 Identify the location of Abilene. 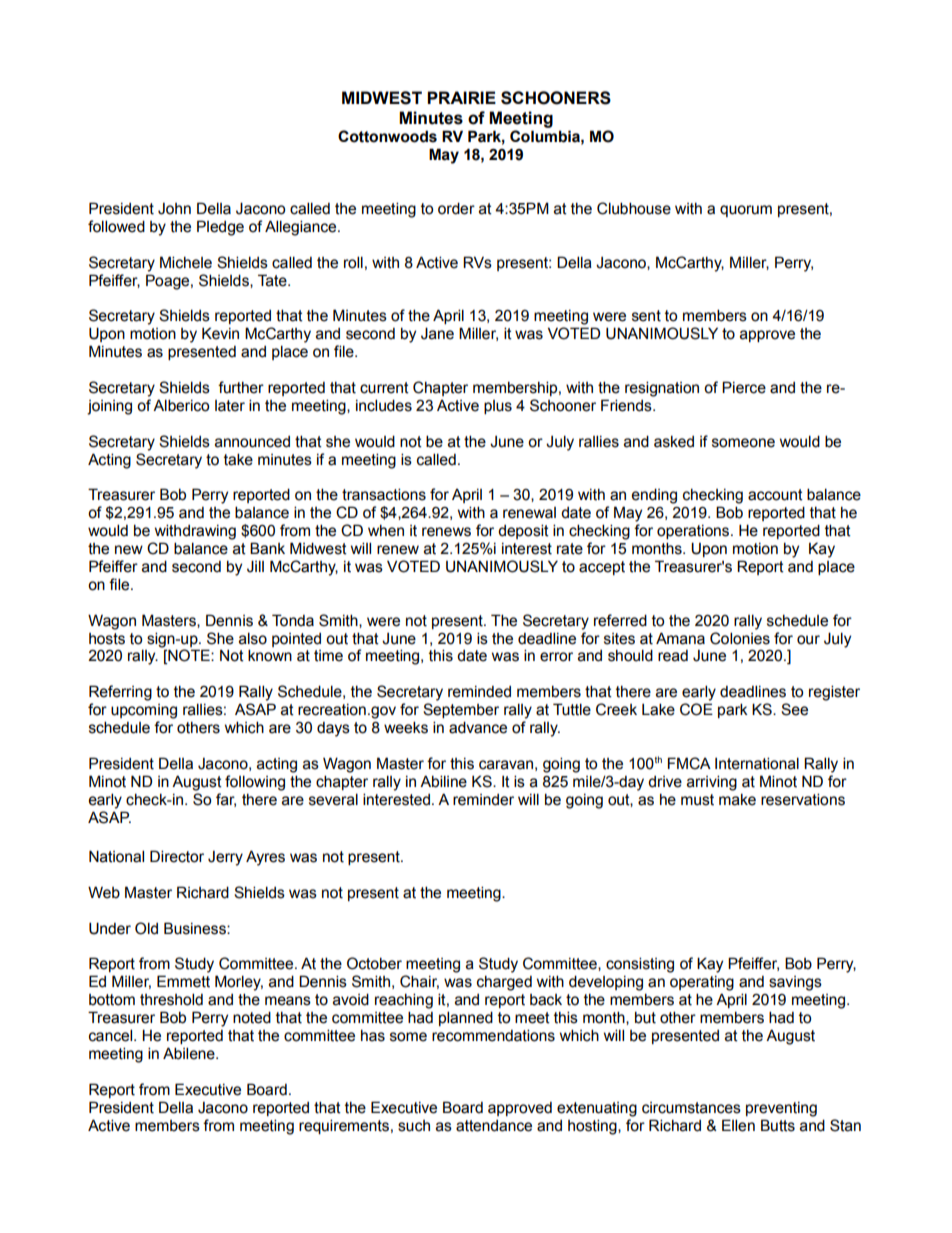
(190, 1053).
